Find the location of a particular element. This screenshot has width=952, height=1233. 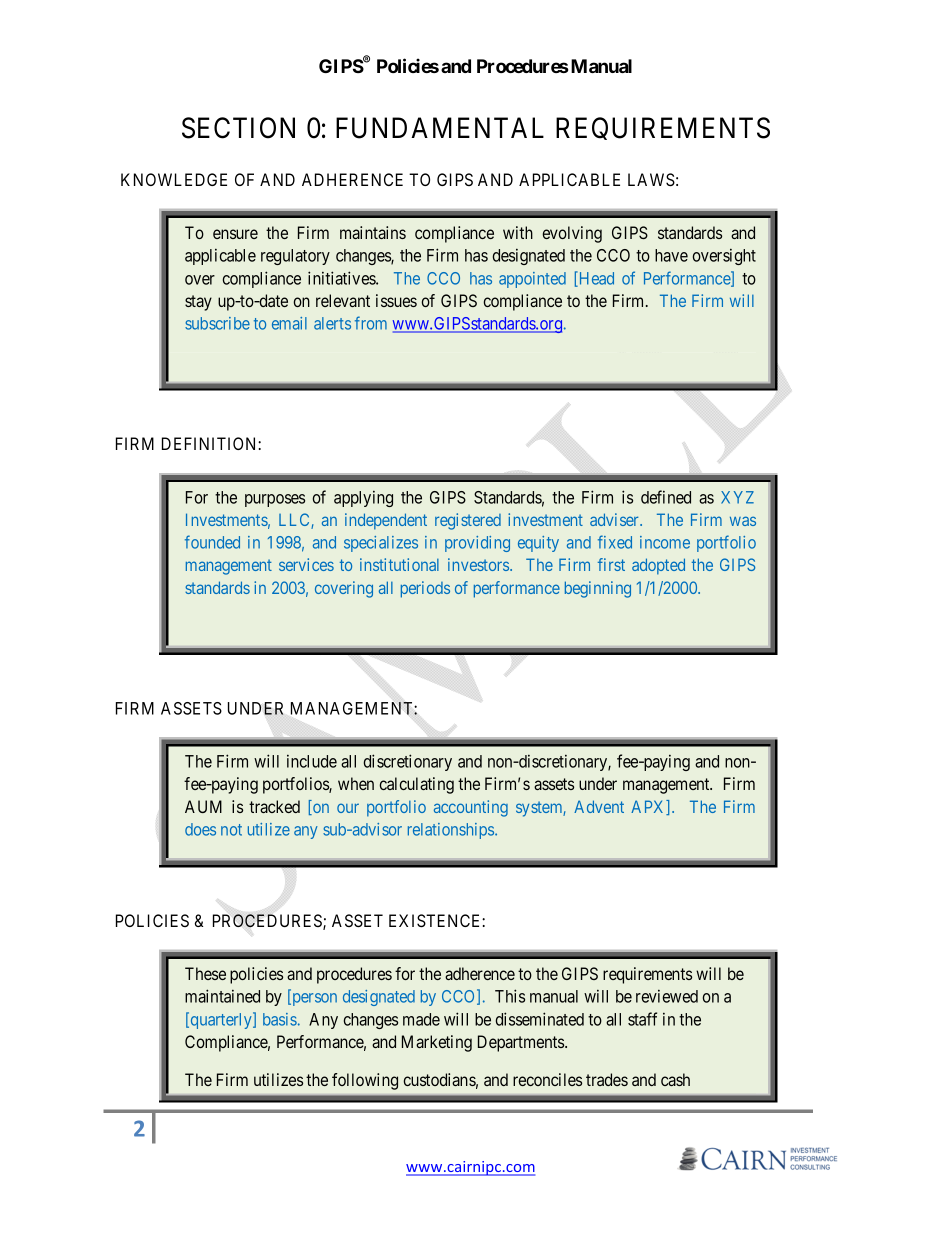

Marketing is located at coordinates (437, 1043).
